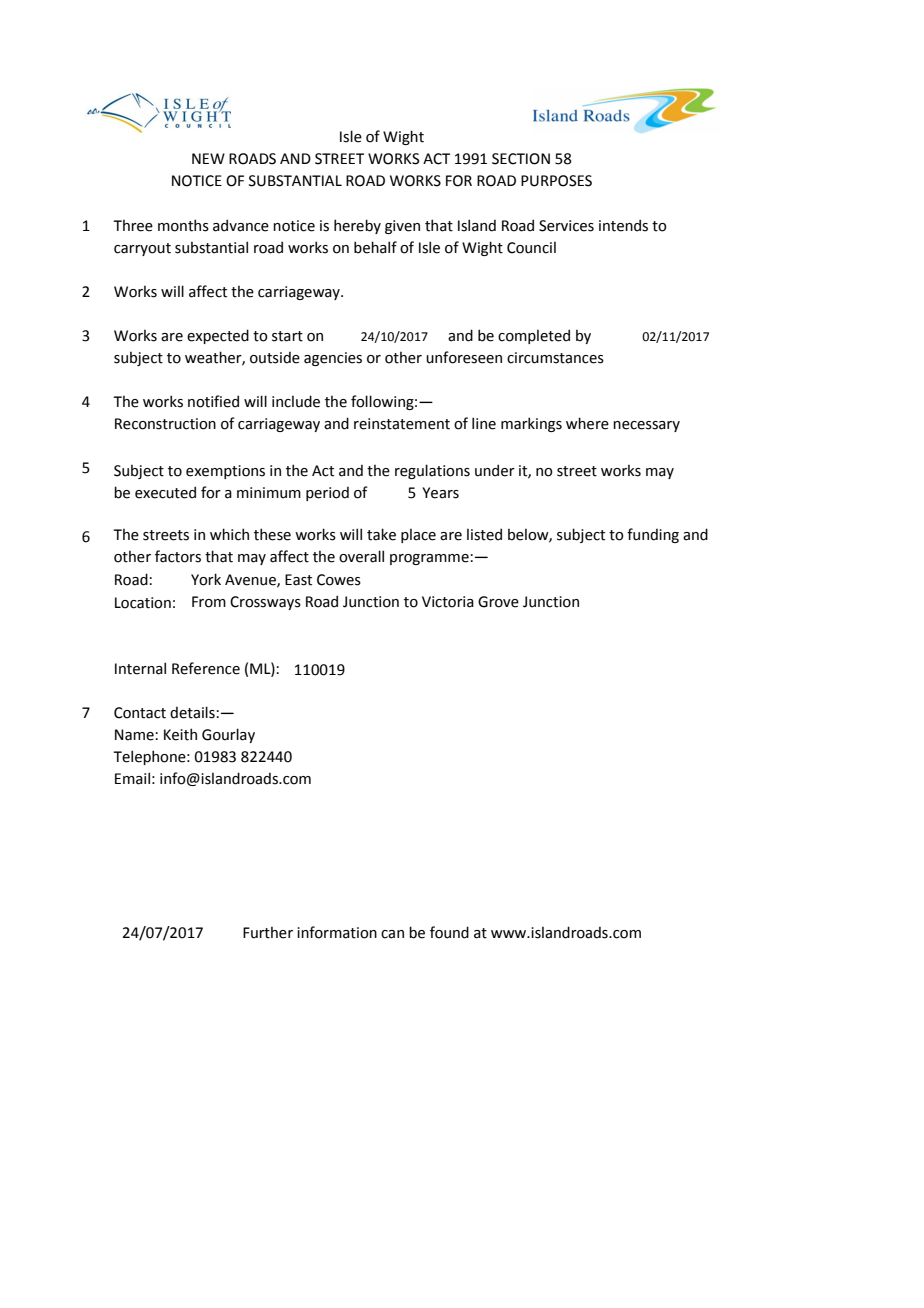 The image size is (924, 1308). What do you see at coordinates (381, 534) in the screenshot?
I see `take` at bounding box center [381, 534].
